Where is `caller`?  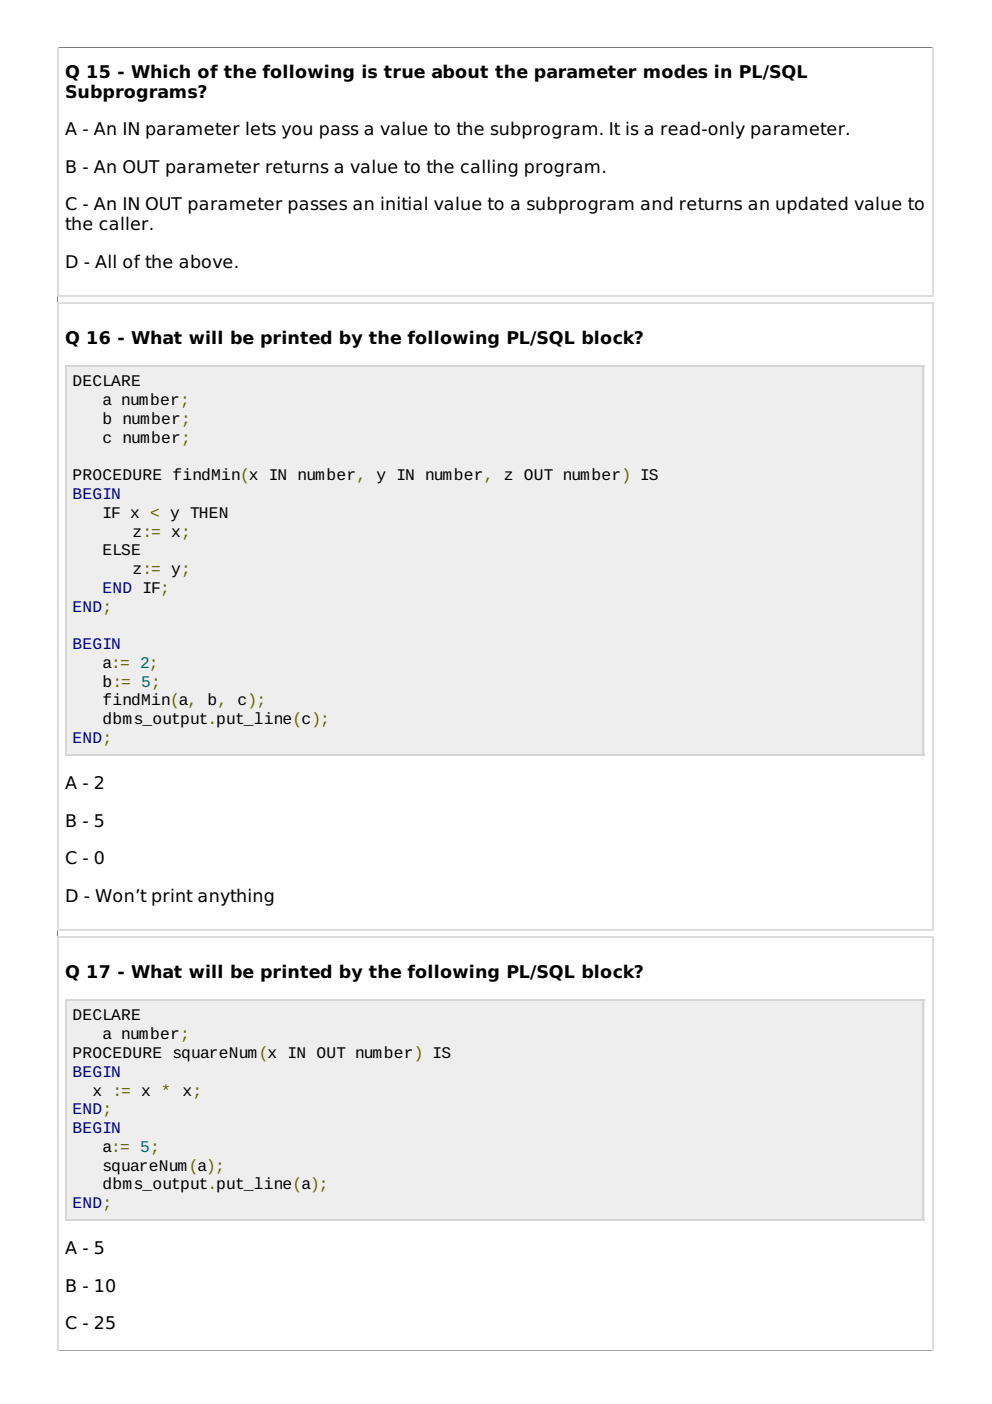 caller is located at coordinates (125, 223).
